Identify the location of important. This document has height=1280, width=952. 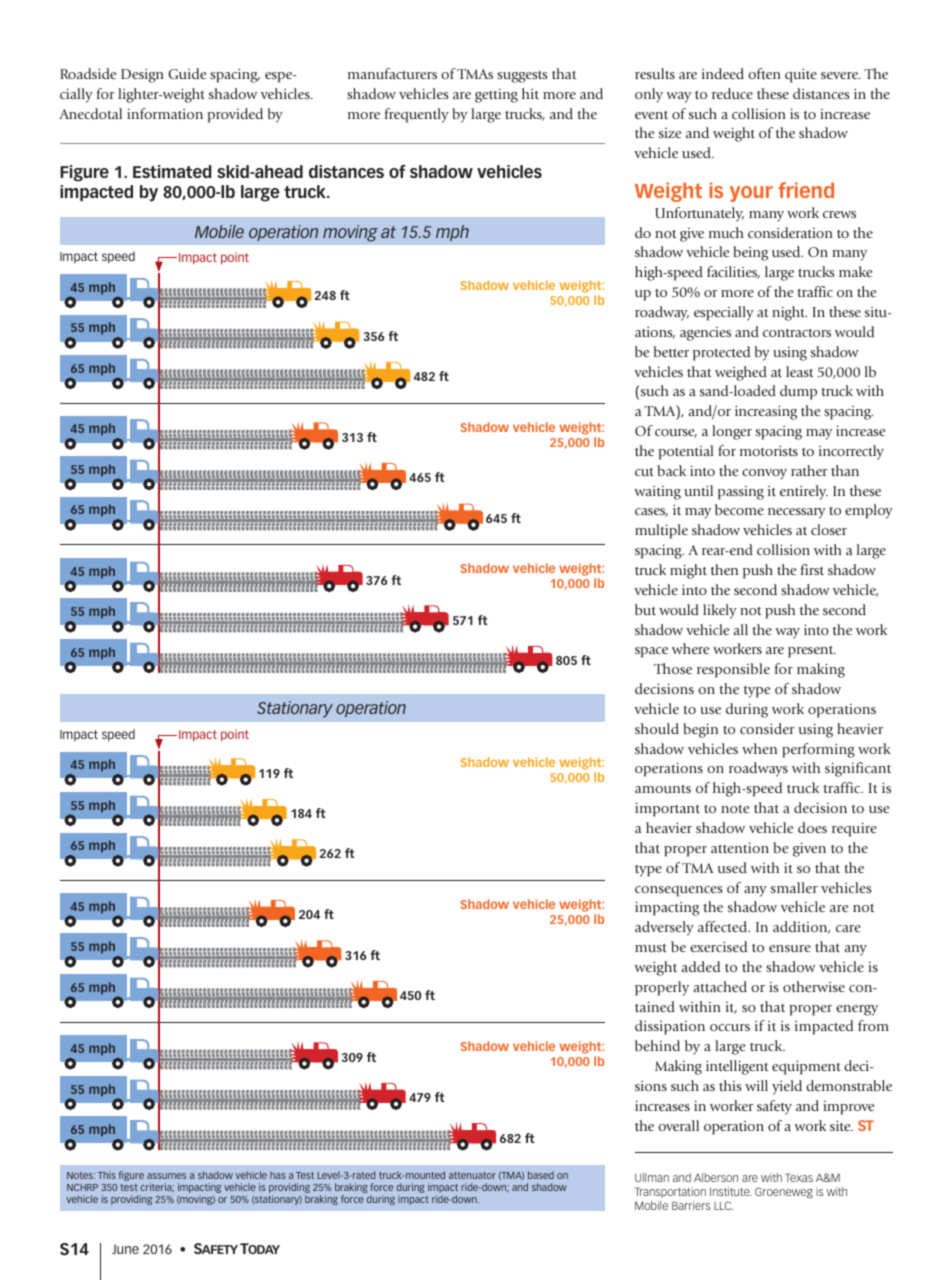
(667, 809).
